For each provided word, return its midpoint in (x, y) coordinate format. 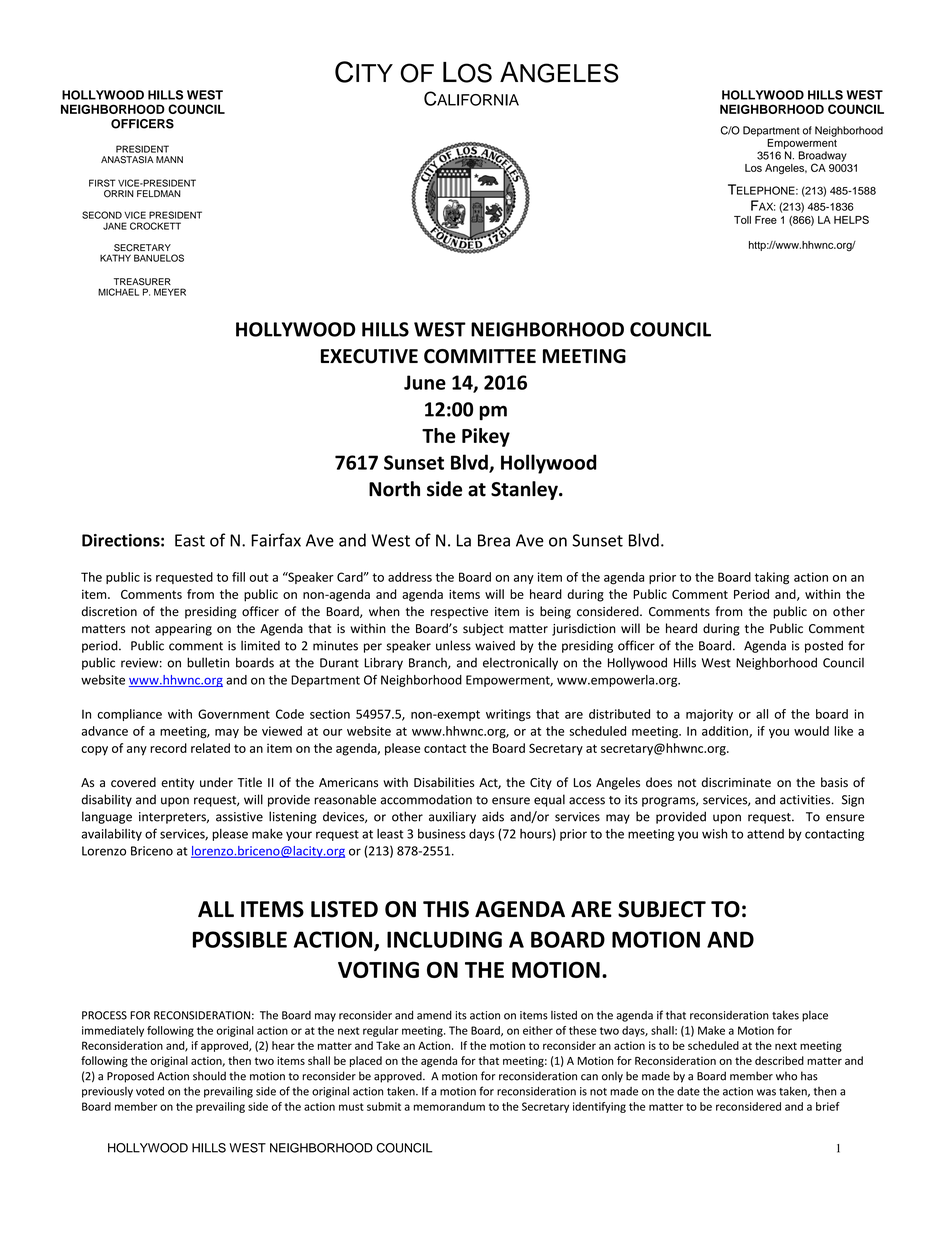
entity (177, 784)
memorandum (449, 1106)
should (209, 1076)
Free (766, 220)
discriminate (736, 782)
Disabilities (444, 782)
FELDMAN (159, 193)
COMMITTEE (480, 356)
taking (772, 578)
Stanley (525, 490)
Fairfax (276, 540)
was (766, 1092)
